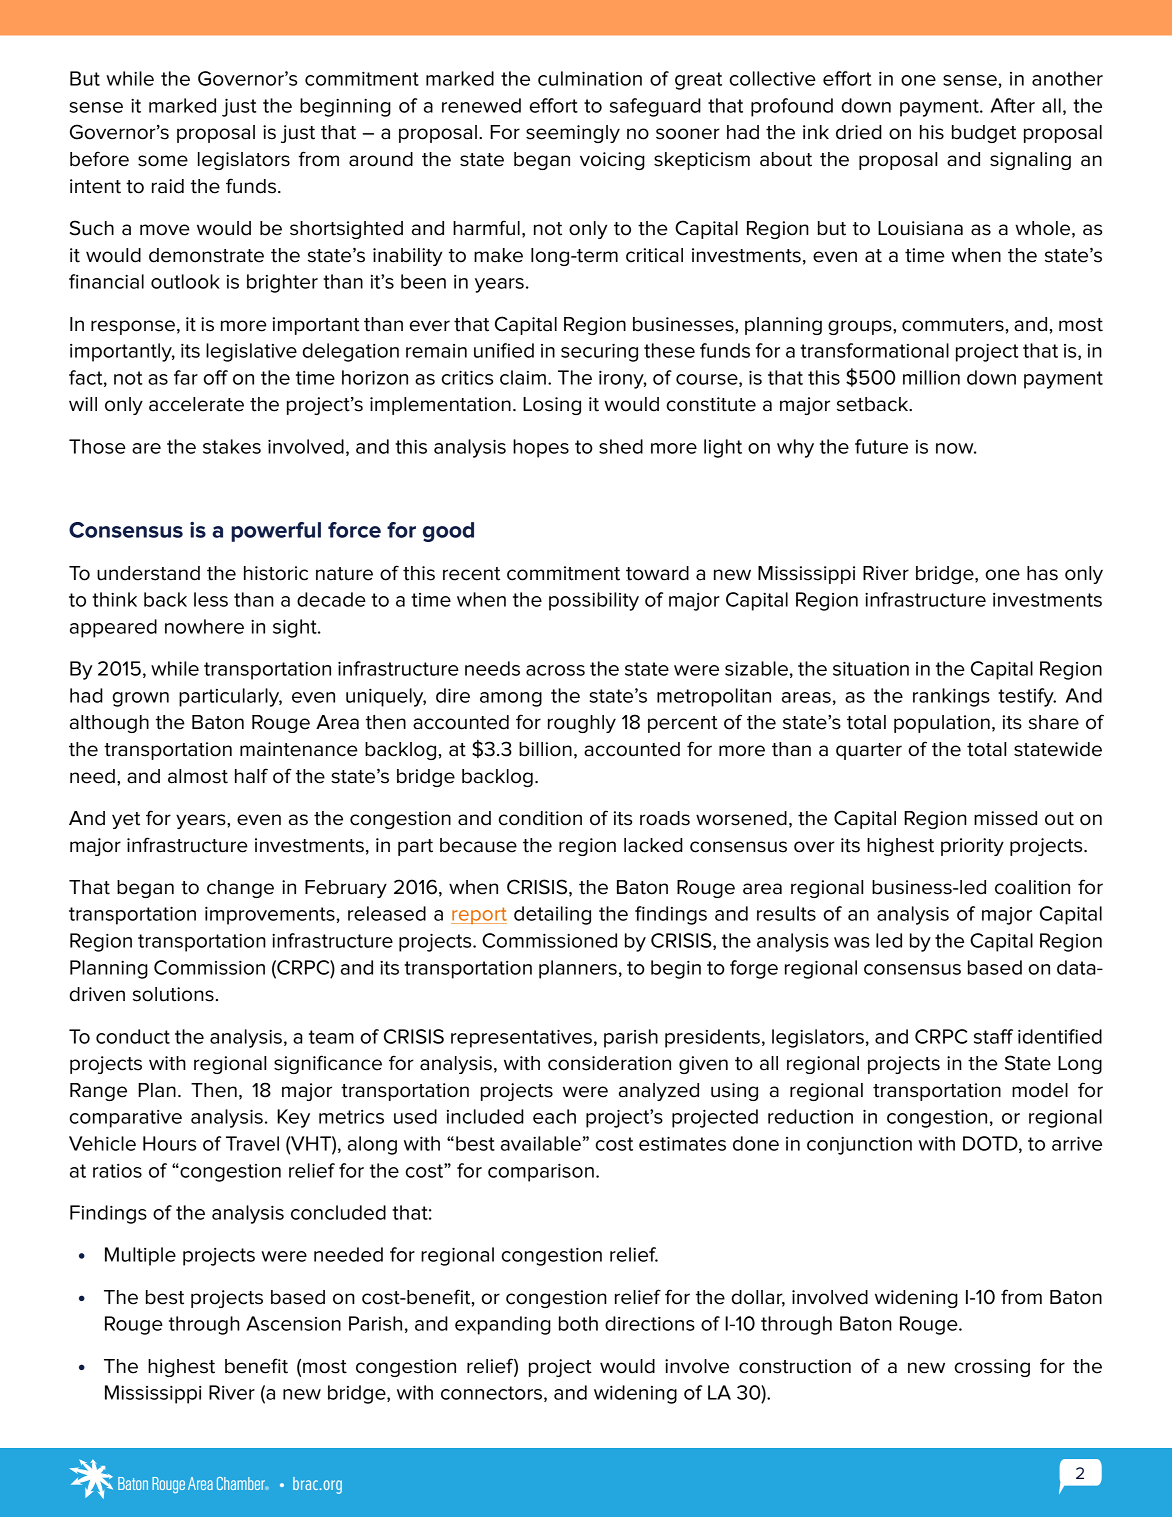 The height and width of the screenshot is (1517, 1172). What do you see at coordinates (552, 406) in the screenshot?
I see `Losing` at bounding box center [552, 406].
